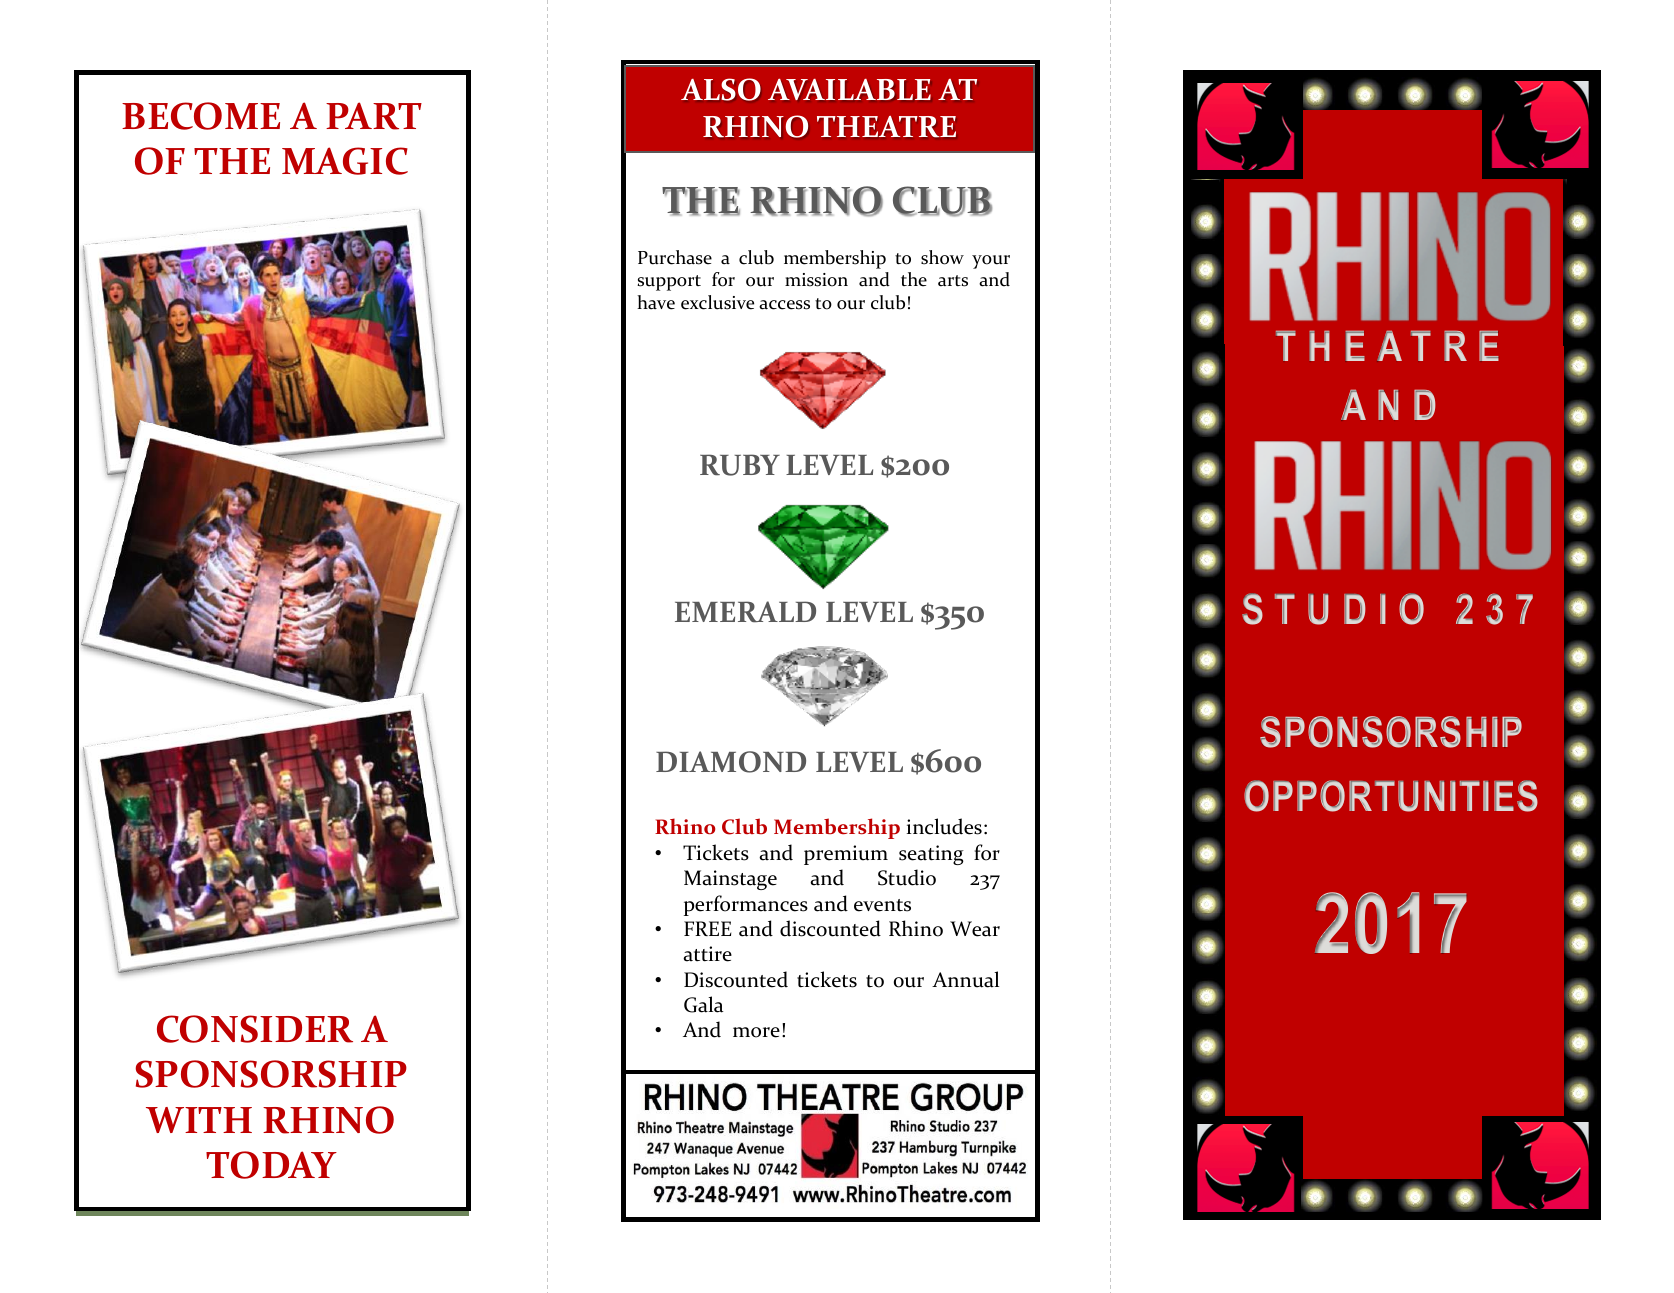 This document has height=1293, width=1674. I want to click on THEATRE, so click(886, 126).
